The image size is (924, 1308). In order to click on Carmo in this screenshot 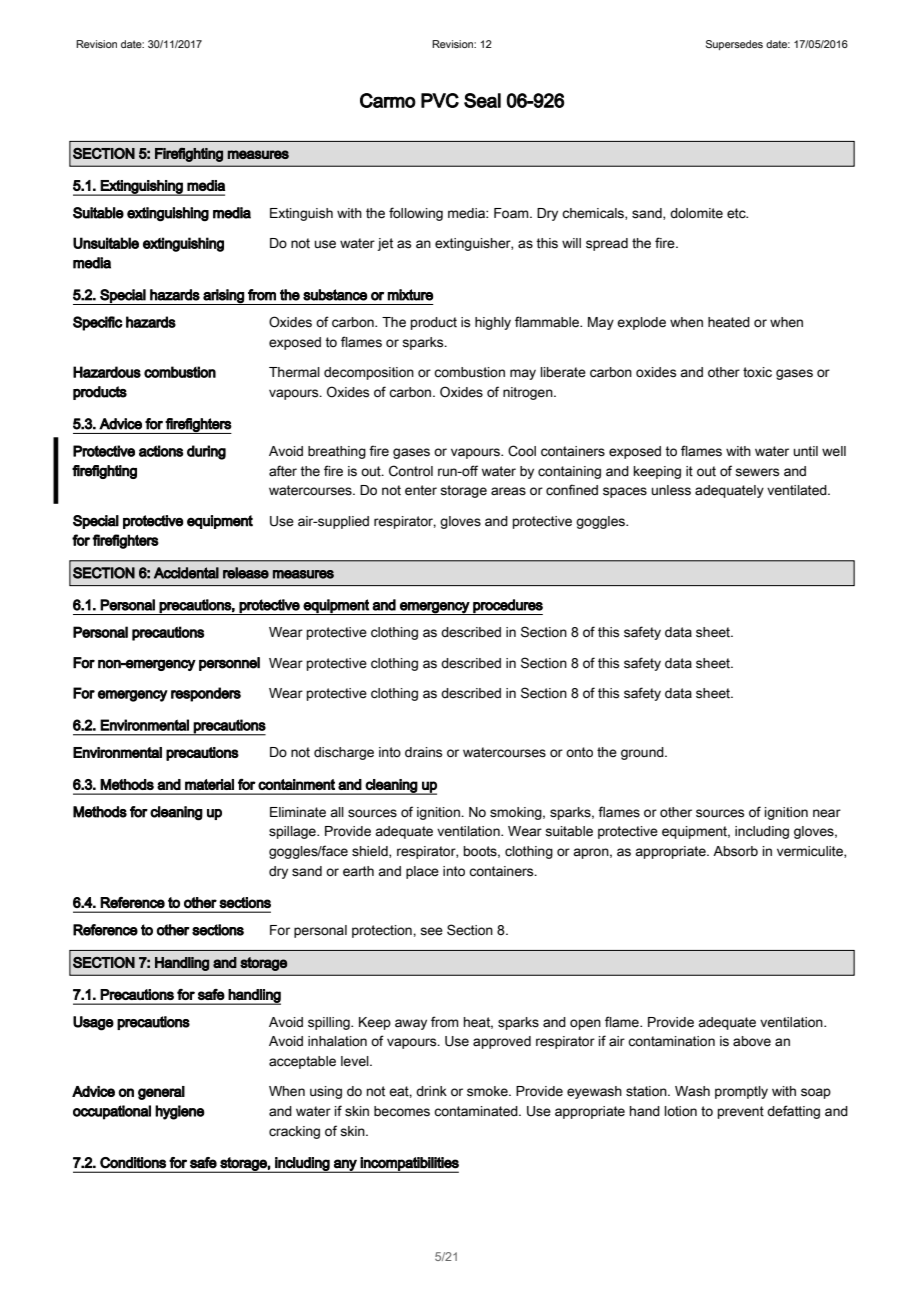, I will do `click(388, 100)`.
